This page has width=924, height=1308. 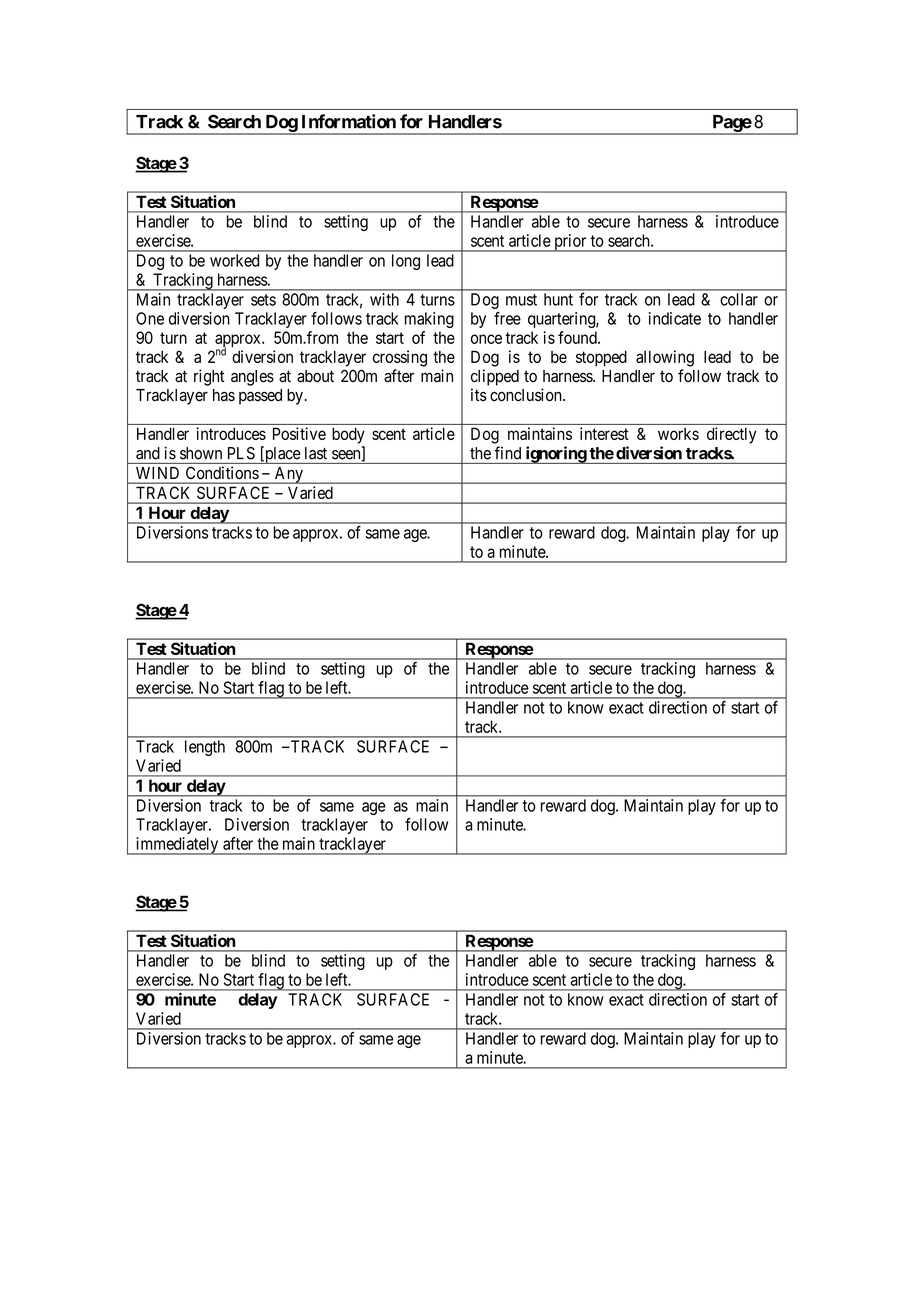 What do you see at coordinates (201, 453) in the page?
I see `shown` at bounding box center [201, 453].
